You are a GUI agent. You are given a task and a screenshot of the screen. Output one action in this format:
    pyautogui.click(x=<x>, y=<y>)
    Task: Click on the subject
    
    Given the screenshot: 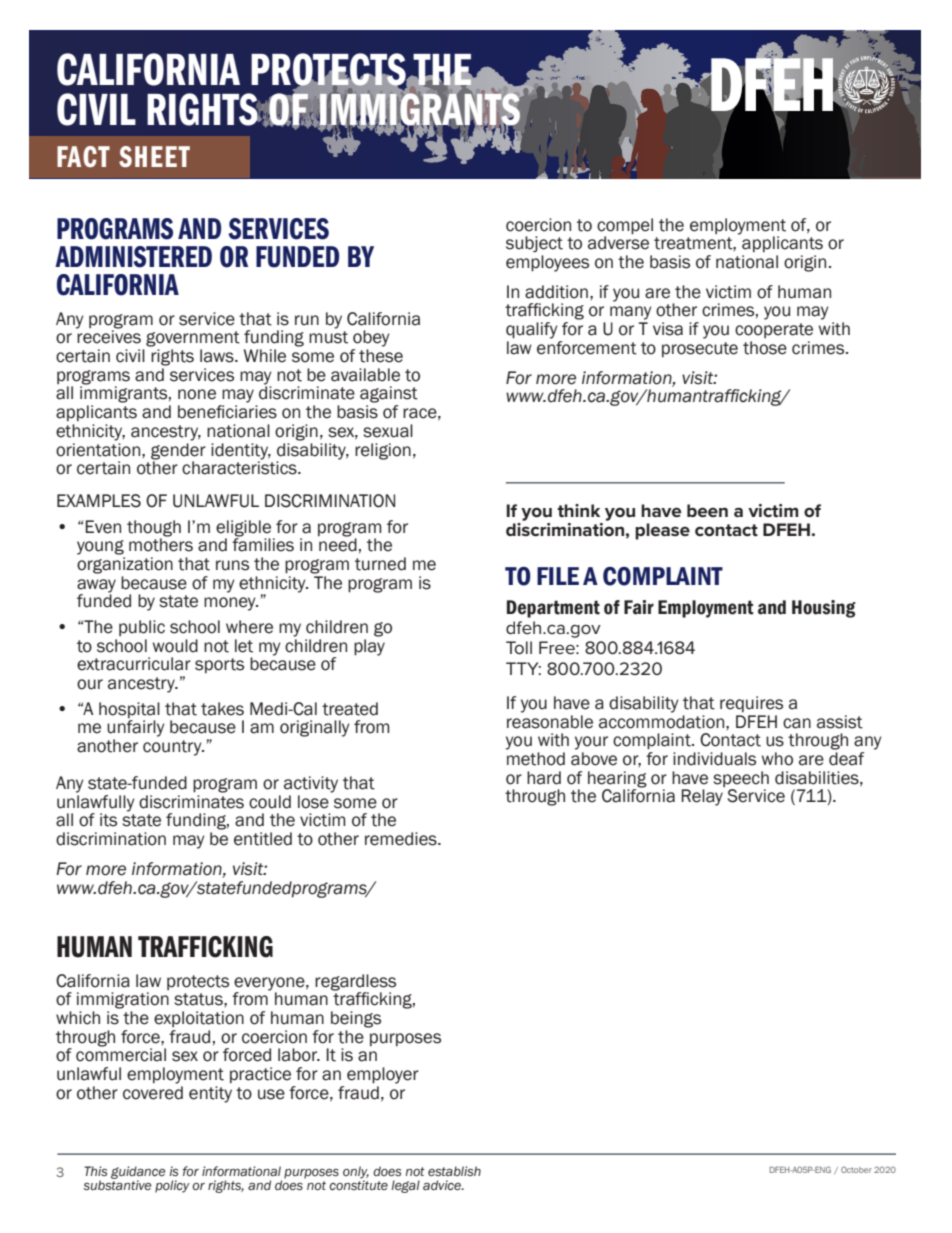 What is the action you would take?
    pyautogui.click(x=534, y=244)
